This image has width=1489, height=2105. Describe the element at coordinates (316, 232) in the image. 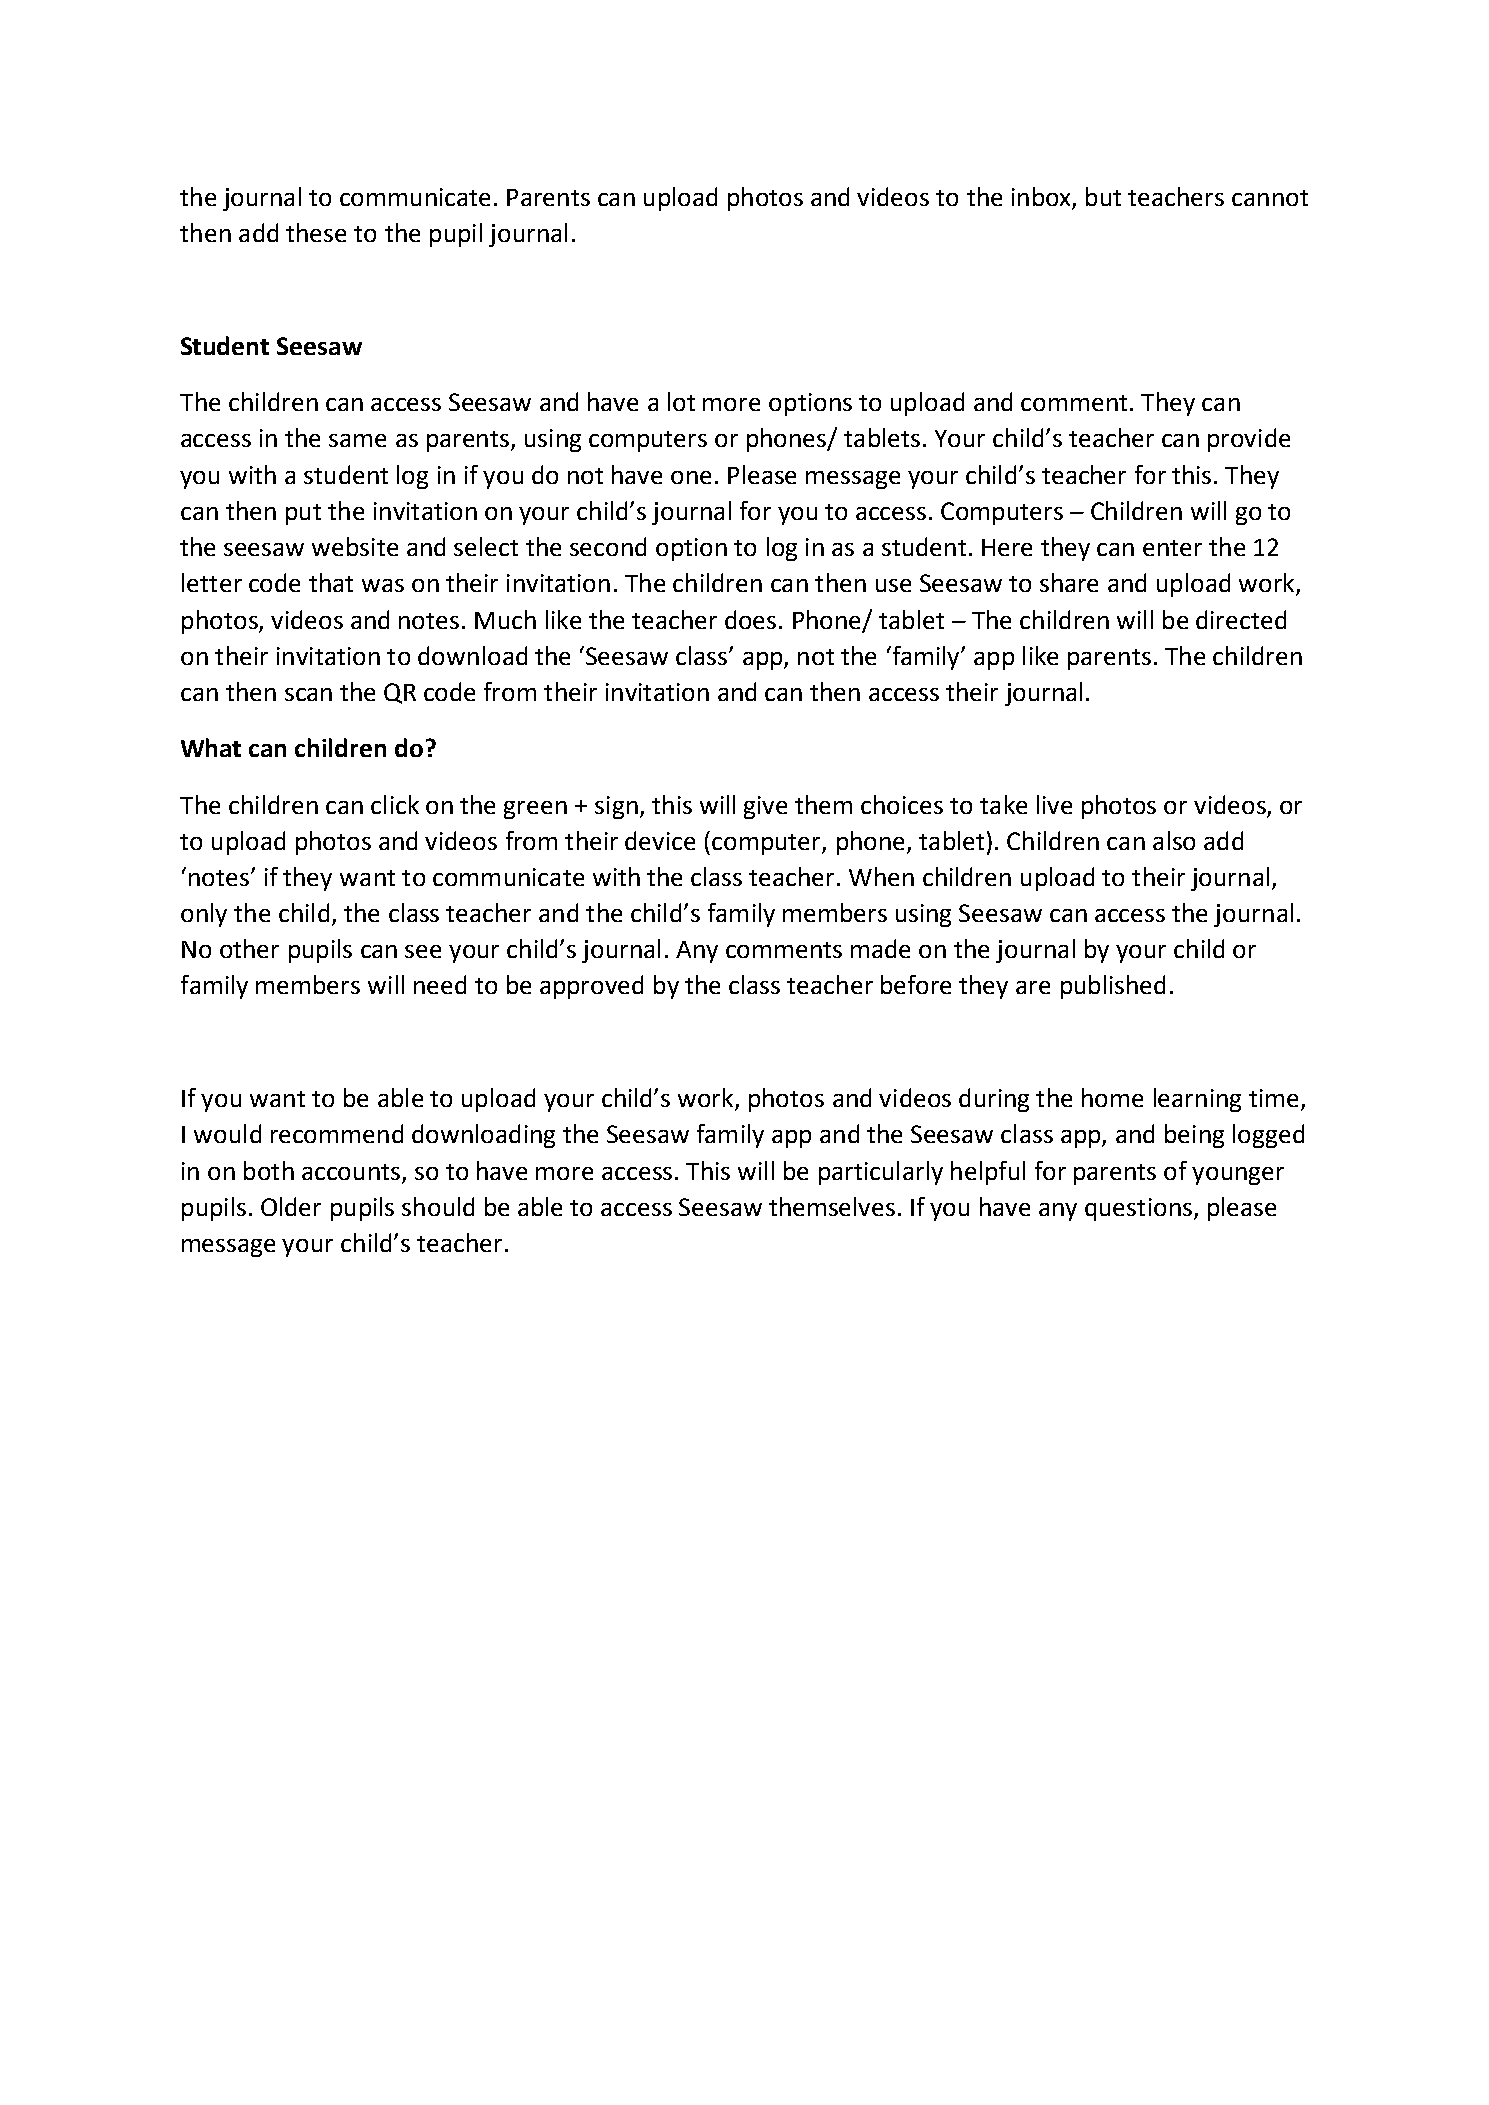

I see `these` at that location.
